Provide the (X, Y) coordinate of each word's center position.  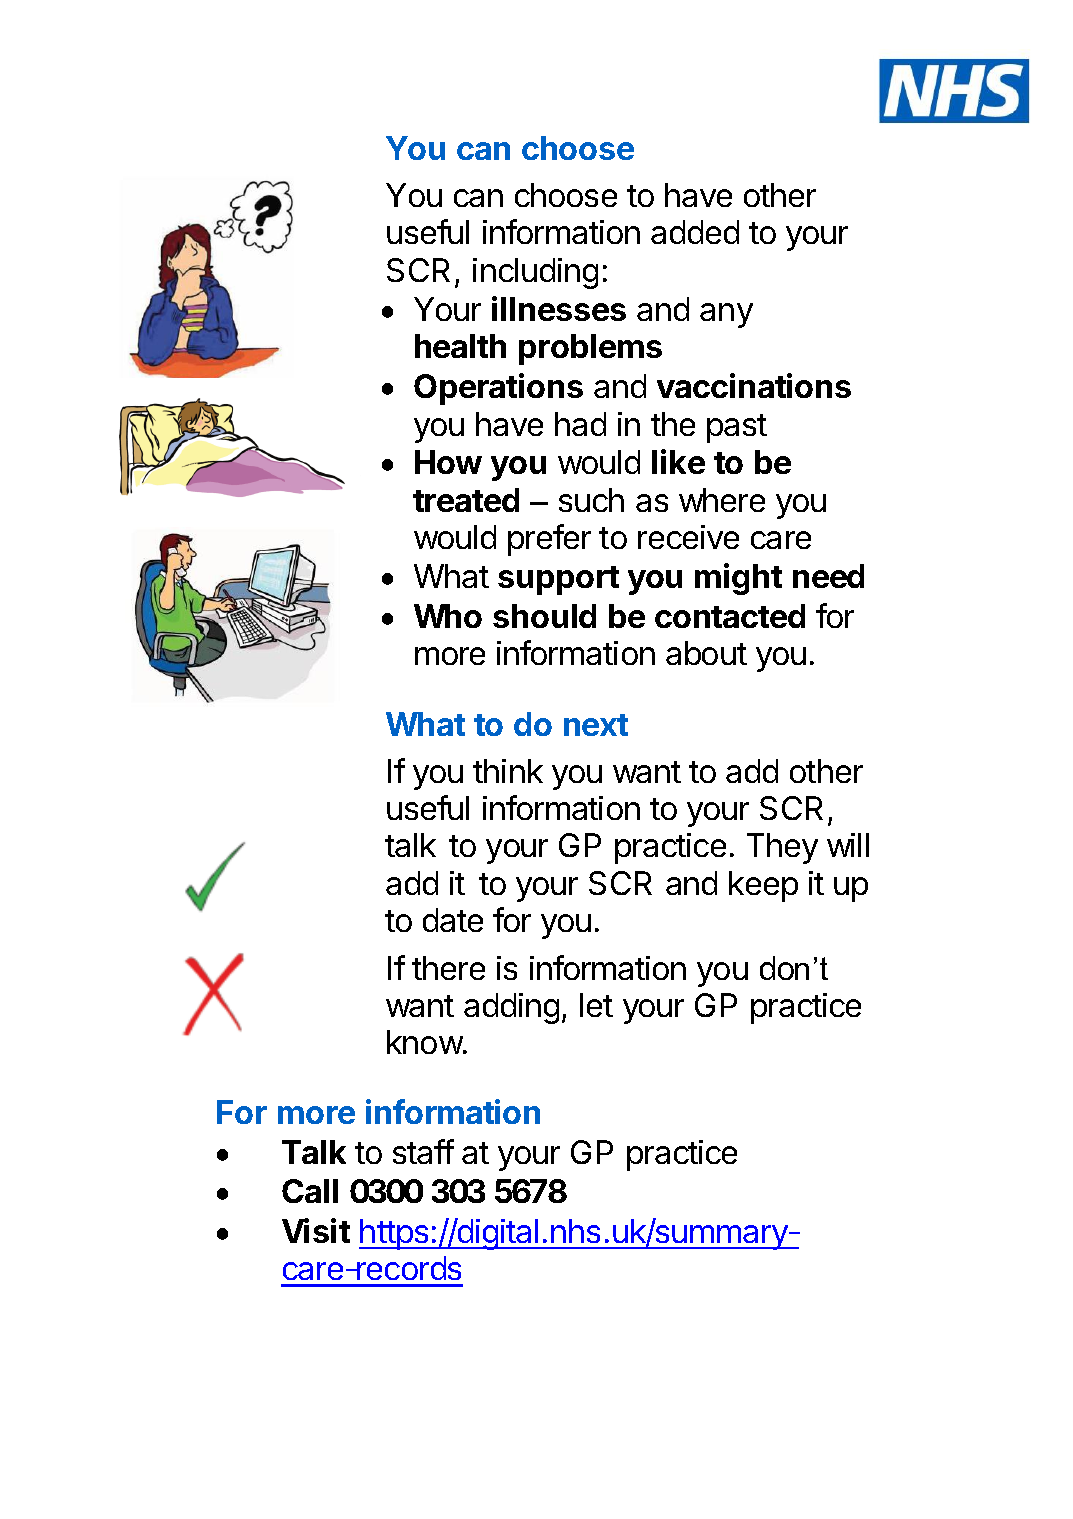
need (828, 576)
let (596, 1005)
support (558, 580)
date (453, 920)
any (726, 315)
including (535, 273)
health (460, 346)
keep (763, 886)
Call (310, 1191)
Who (448, 616)
